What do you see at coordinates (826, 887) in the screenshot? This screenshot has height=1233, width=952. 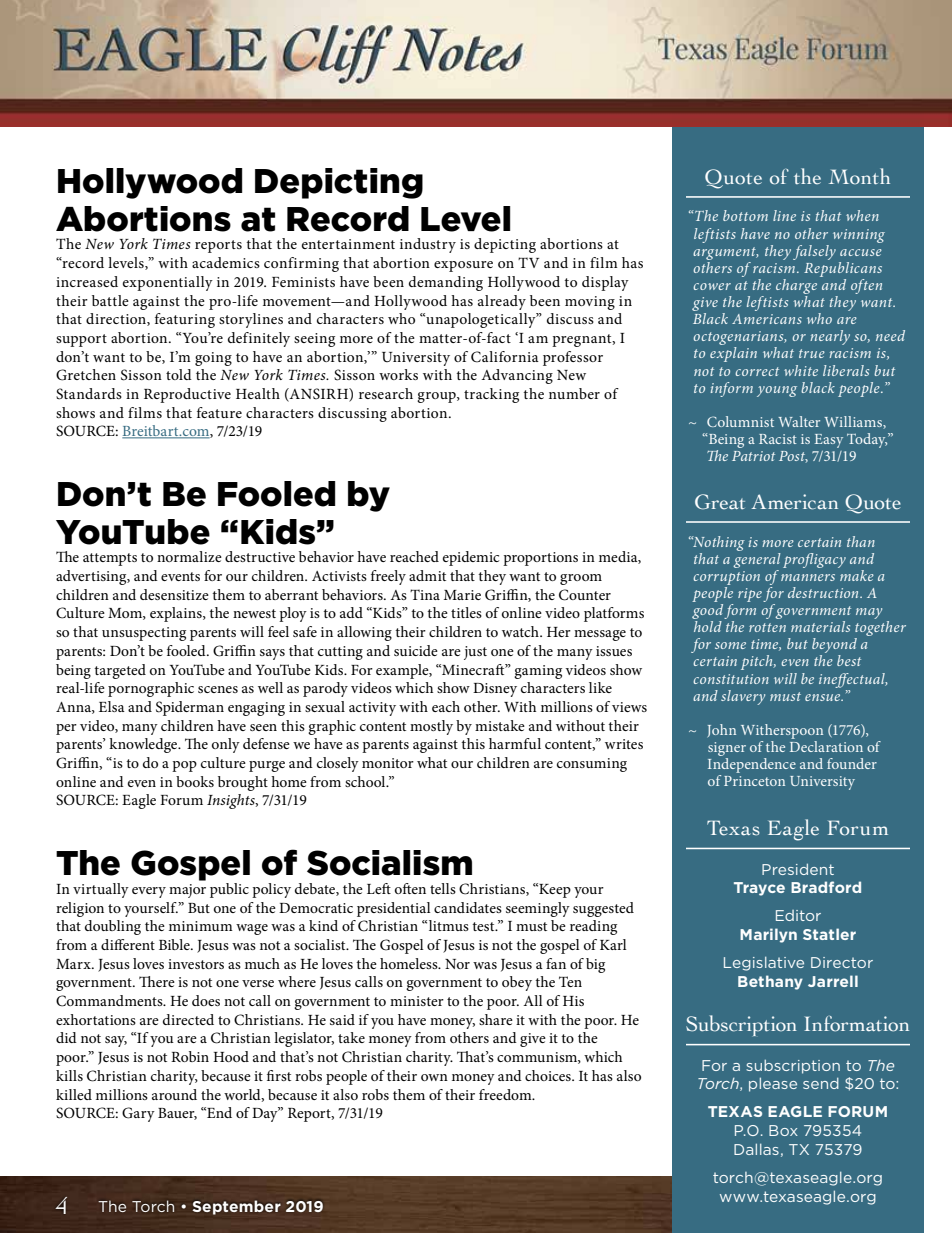 I see `Bradford` at bounding box center [826, 887].
